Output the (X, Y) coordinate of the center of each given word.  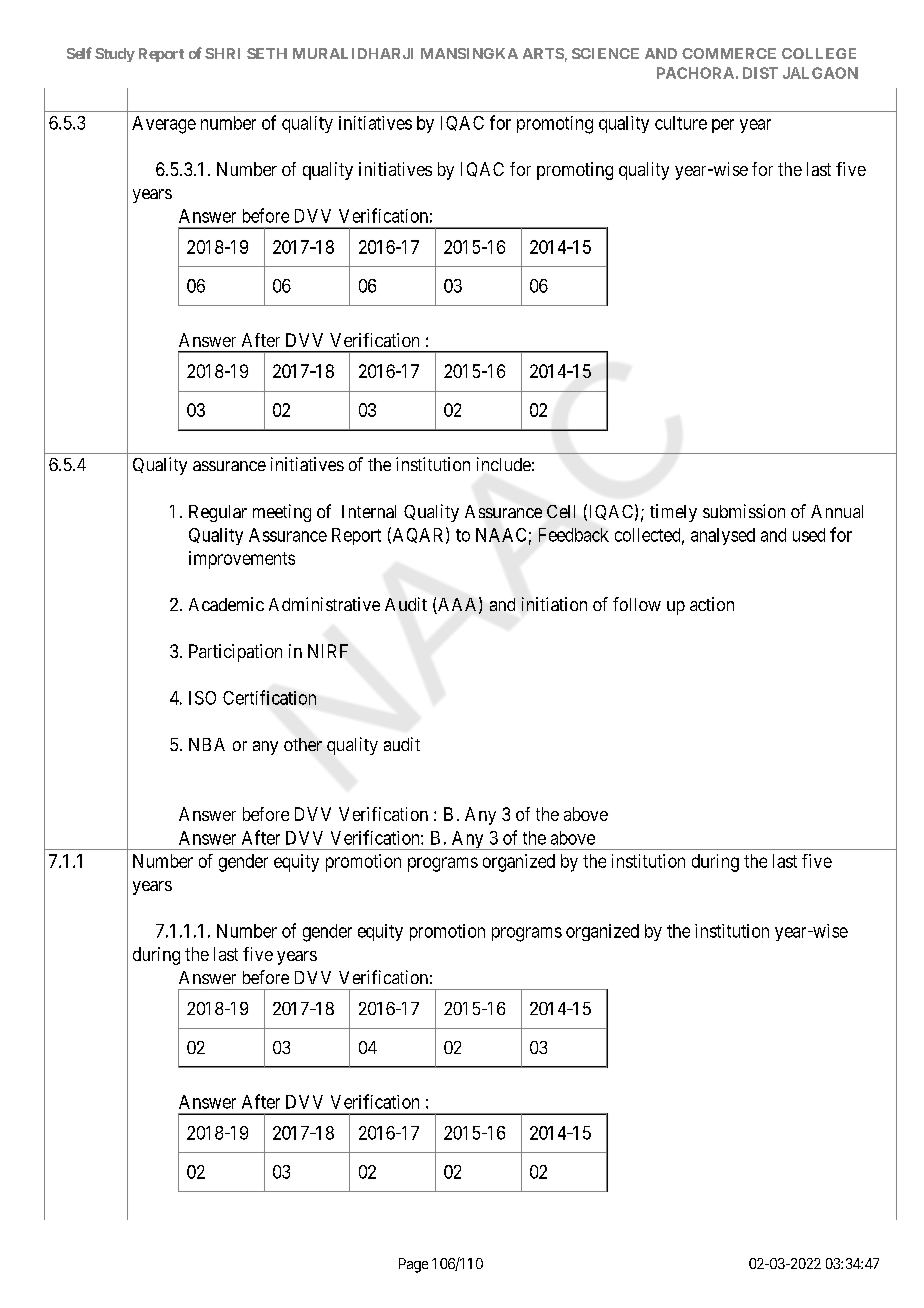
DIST (760, 73)
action (712, 604)
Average (164, 125)
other (303, 744)
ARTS (543, 53)
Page (413, 1265)
